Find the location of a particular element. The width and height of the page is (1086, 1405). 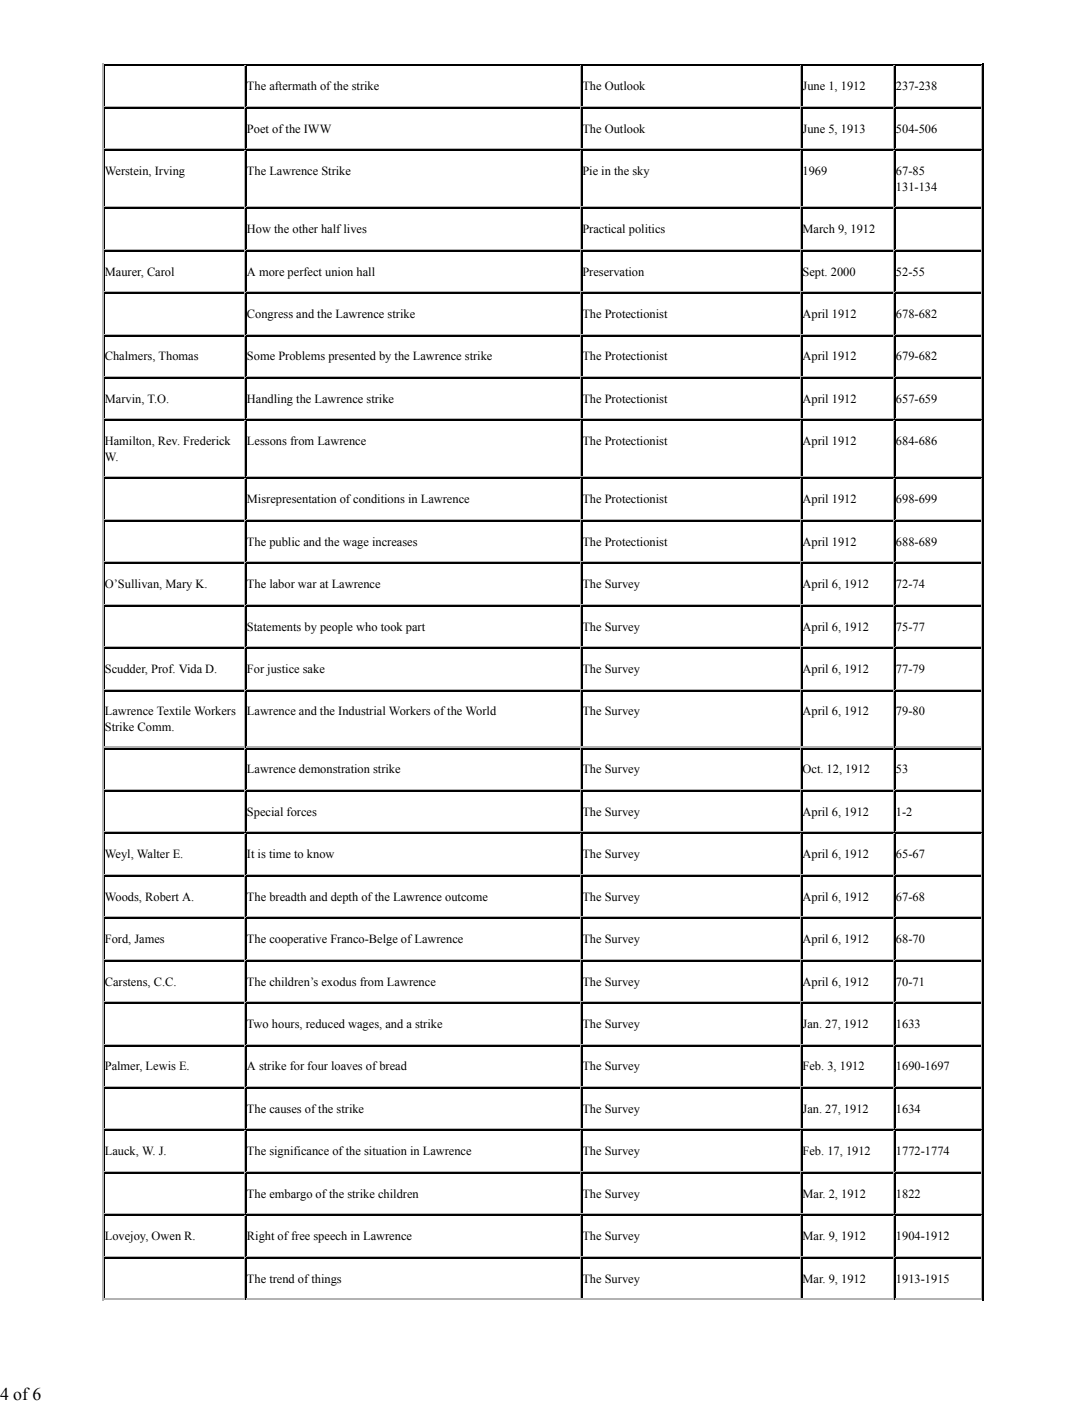

outcome is located at coordinates (466, 897).
